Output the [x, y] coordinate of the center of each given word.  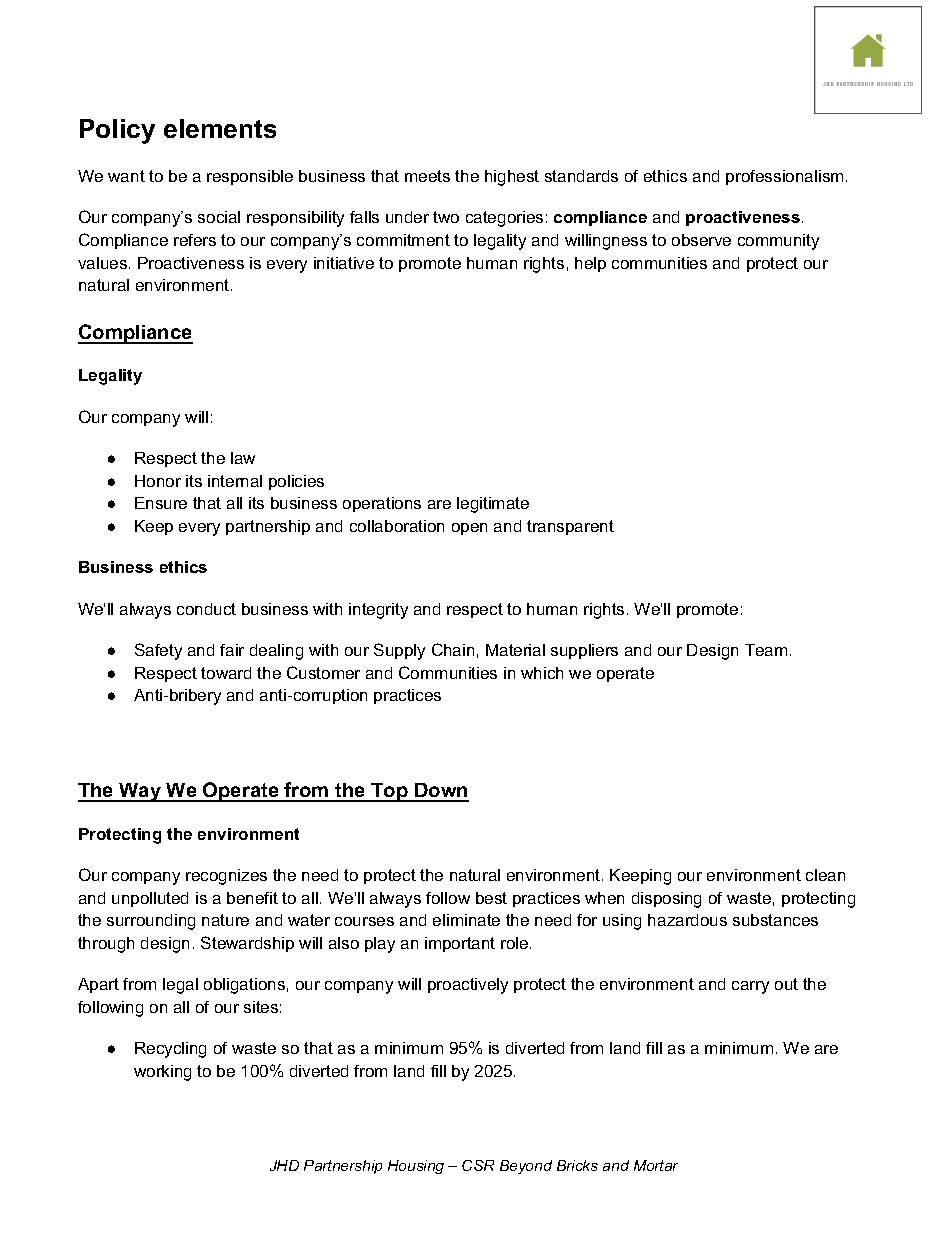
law [243, 458]
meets [427, 176]
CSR [478, 1165]
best [491, 898]
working [162, 1073]
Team [766, 650]
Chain [453, 649]
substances [775, 920]
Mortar [656, 1165]
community [778, 242]
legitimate [493, 505]
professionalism [784, 177]
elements [220, 128]
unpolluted [150, 899]
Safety [158, 651]
